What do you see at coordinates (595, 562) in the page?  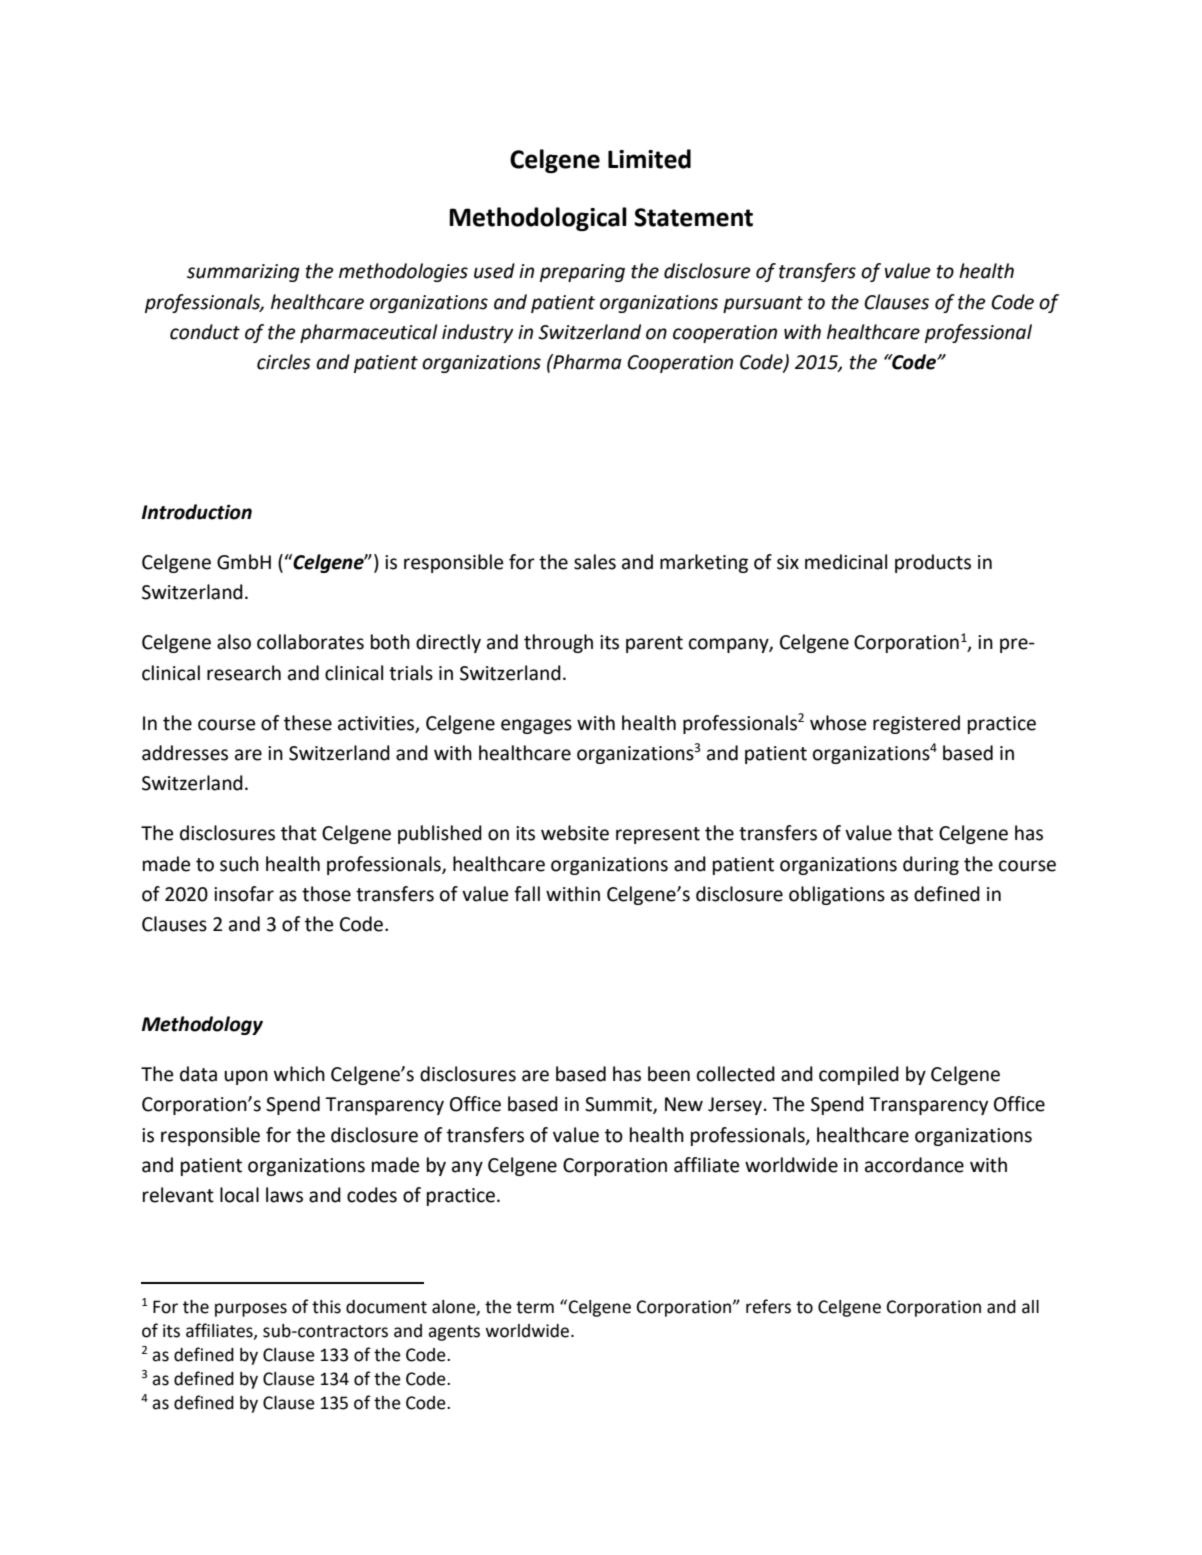 I see `sales` at bounding box center [595, 562].
